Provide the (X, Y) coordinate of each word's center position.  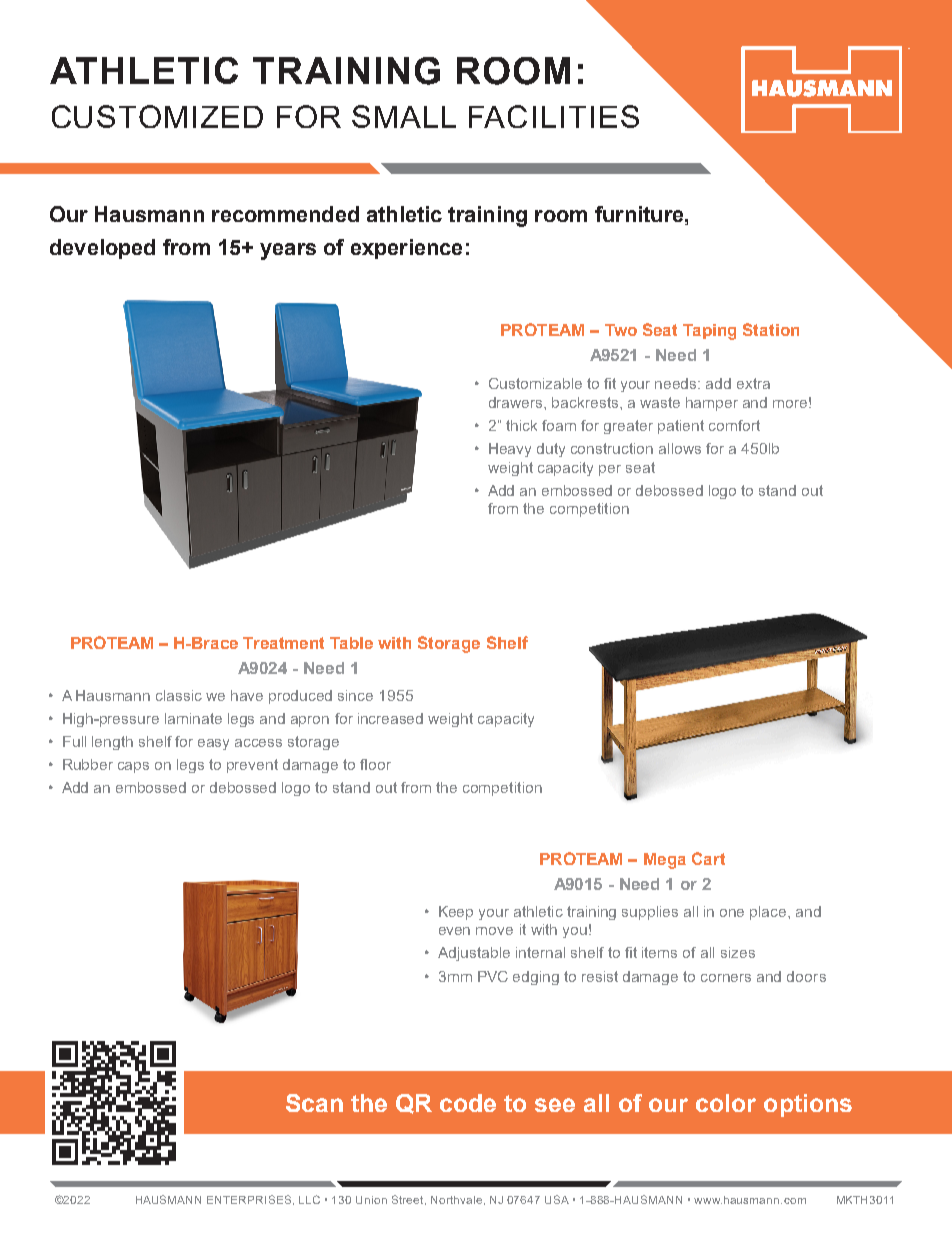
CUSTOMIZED (157, 116)
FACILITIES (554, 116)
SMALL (404, 116)
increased (390, 718)
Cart (708, 858)
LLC (309, 1199)
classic (179, 695)
